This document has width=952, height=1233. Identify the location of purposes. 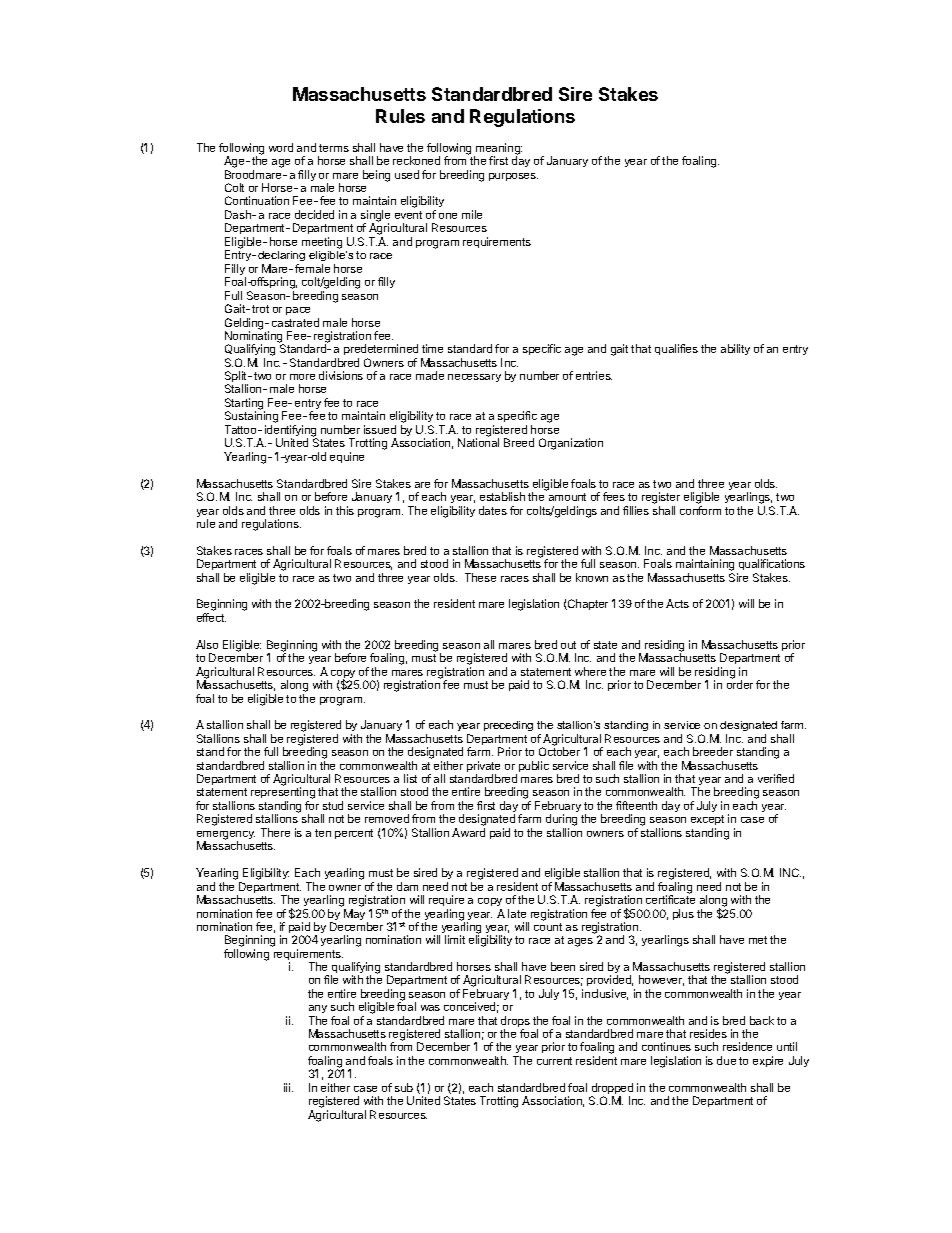
(513, 177).
